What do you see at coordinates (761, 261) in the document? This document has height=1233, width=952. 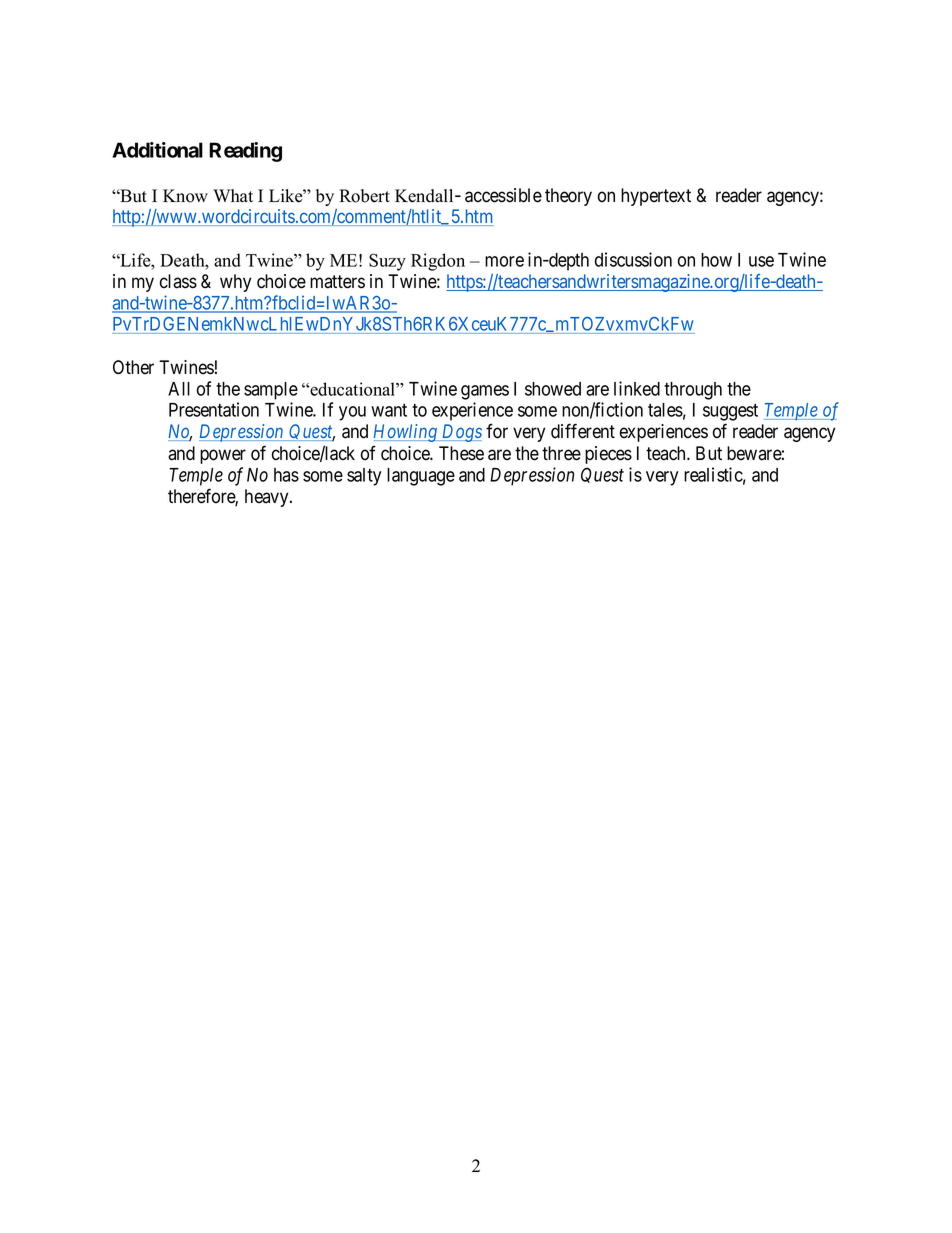 I see `use` at bounding box center [761, 261].
